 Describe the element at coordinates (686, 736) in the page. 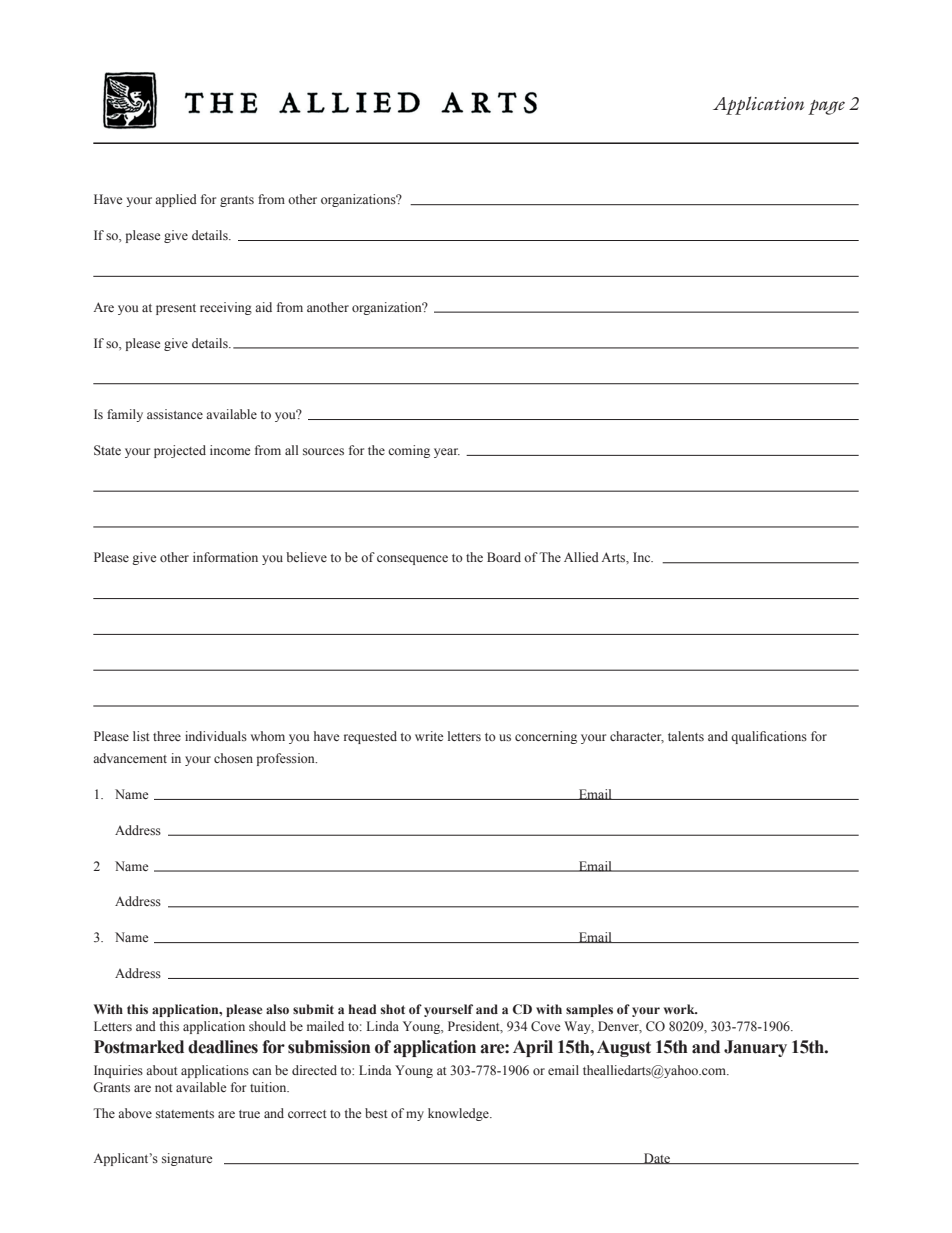

I see `talents` at that location.
